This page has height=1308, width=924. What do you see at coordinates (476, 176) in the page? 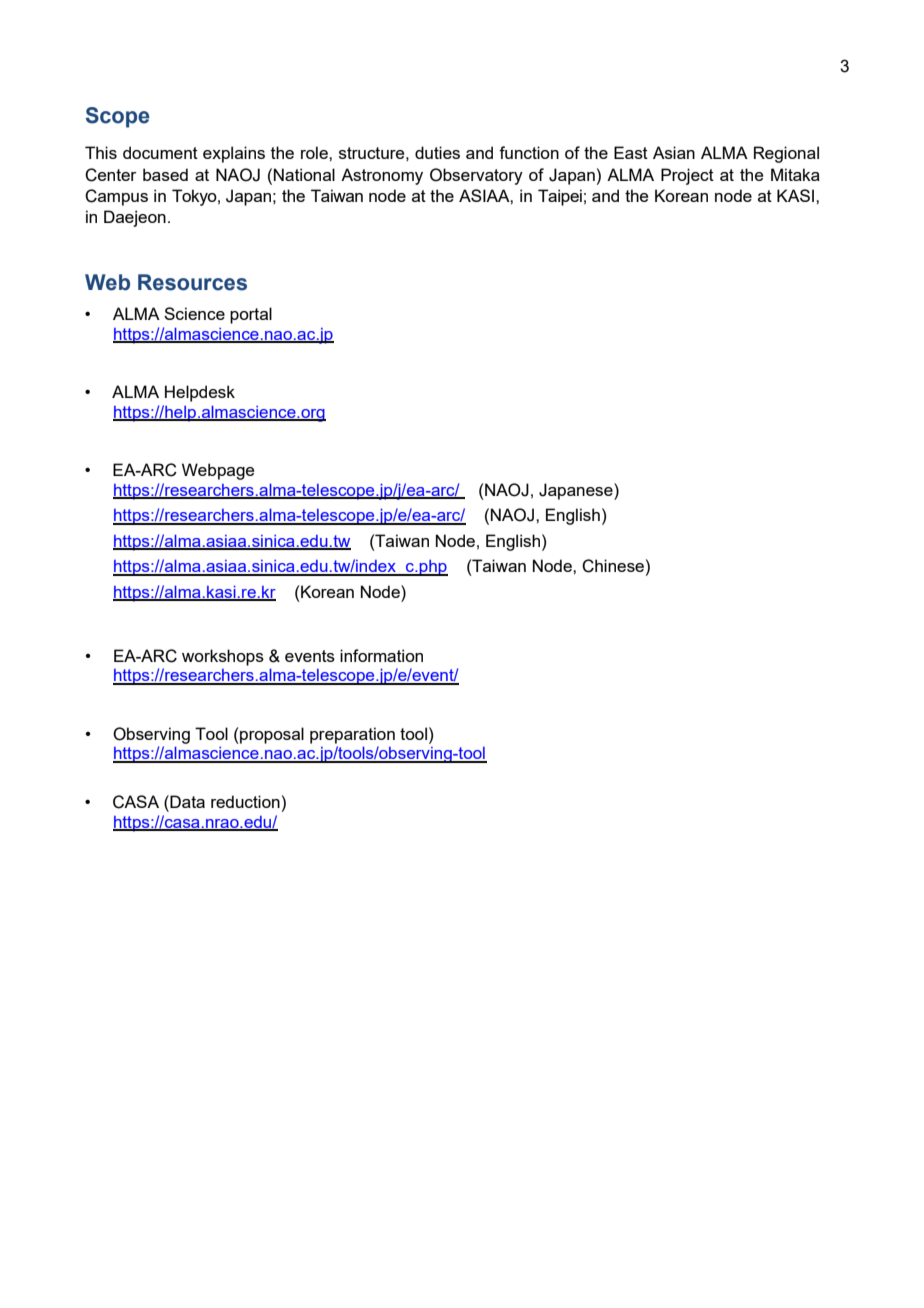
I see `Observatory` at bounding box center [476, 176].
